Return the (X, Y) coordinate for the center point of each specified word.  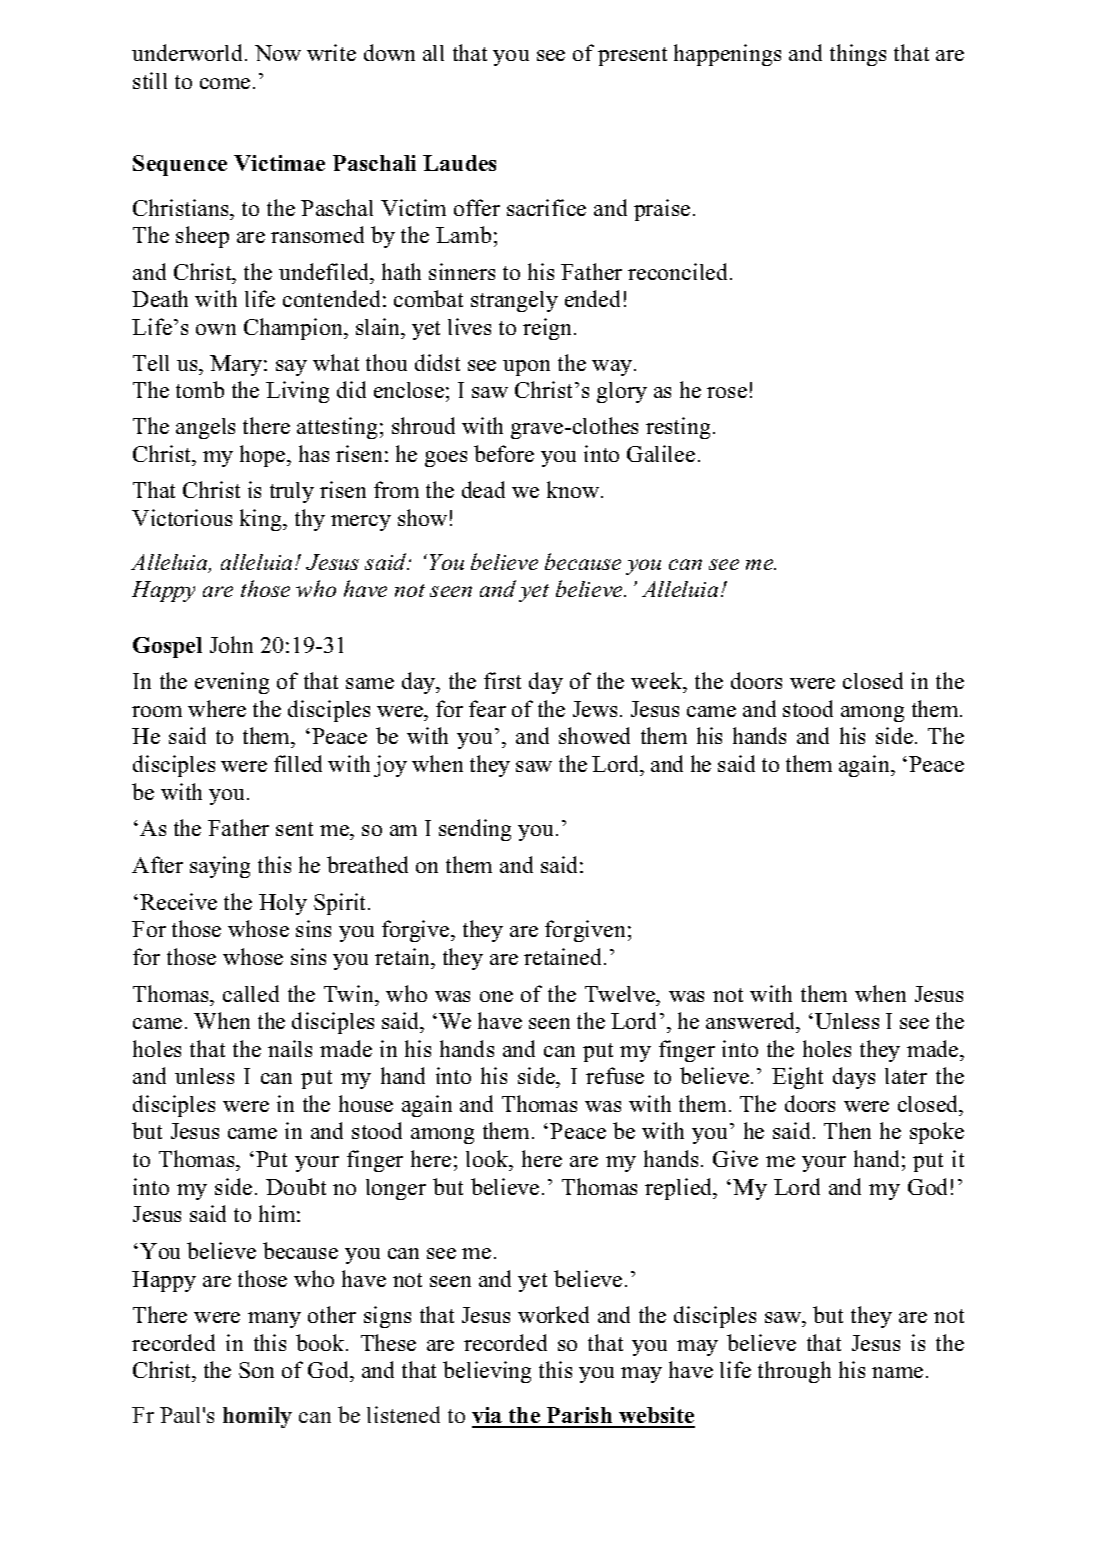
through (794, 1372)
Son (256, 1370)
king (262, 520)
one (496, 996)
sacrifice (546, 207)
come (225, 83)
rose (727, 392)
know (574, 489)
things (858, 55)
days (854, 1078)
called (251, 993)
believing (487, 1372)
